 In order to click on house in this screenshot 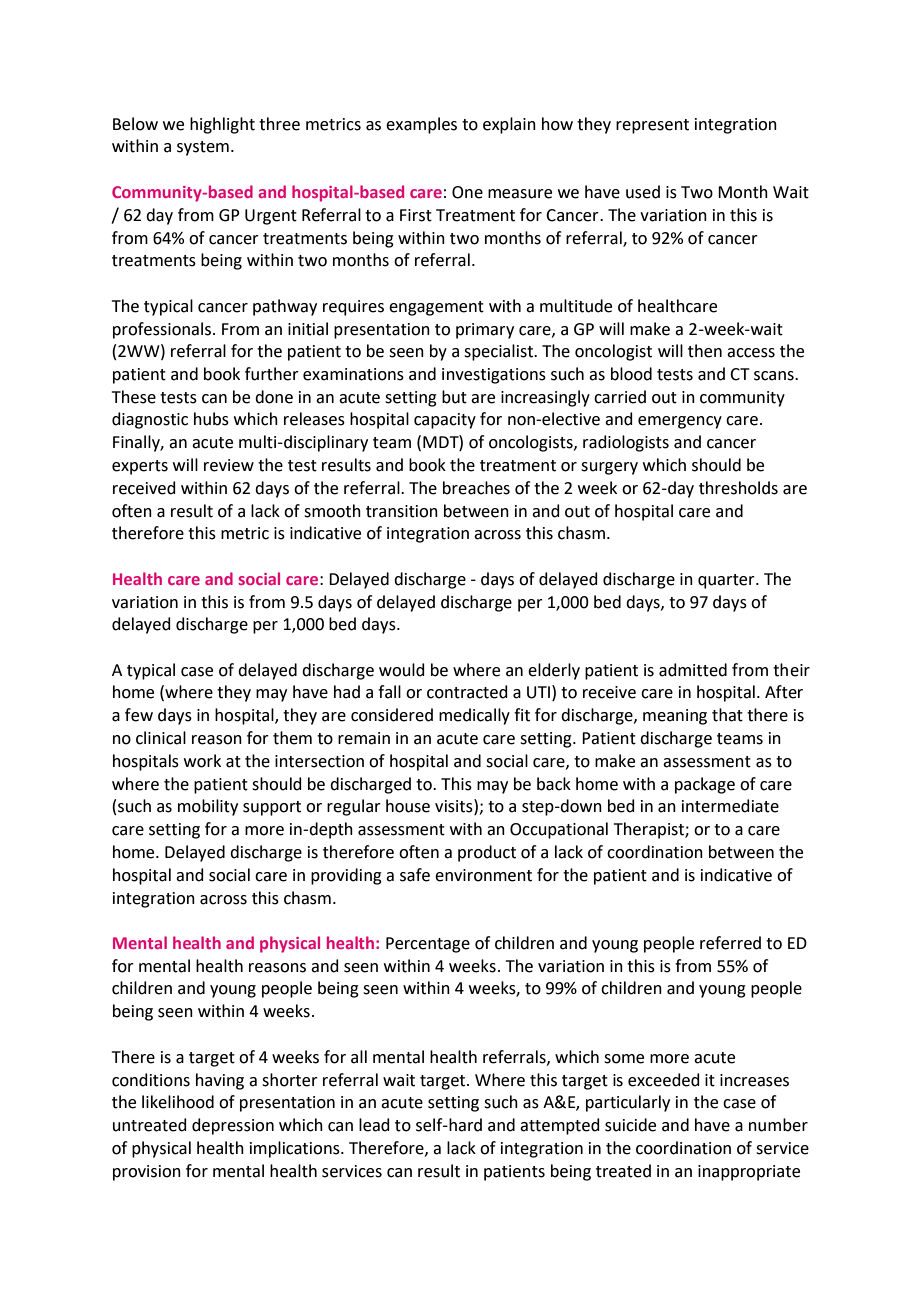, I will do `click(408, 806)`.
